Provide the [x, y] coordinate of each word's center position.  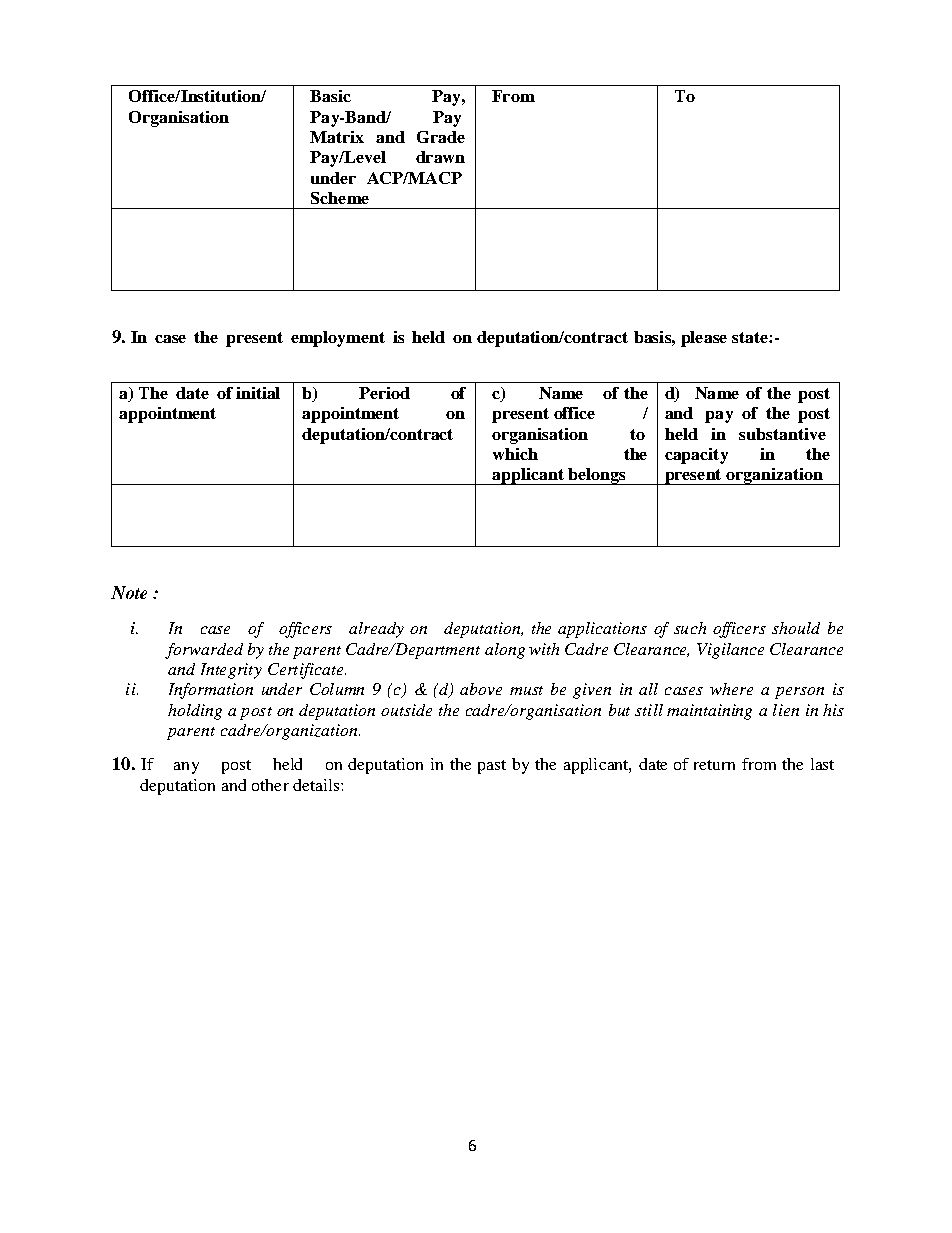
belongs [597, 476]
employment [338, 339]
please [704, 339]
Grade [441, 137]
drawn [440, 157]
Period [384, 393]
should [796, 628]
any [186, 768]
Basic [330, 96]
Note [129, 592]
